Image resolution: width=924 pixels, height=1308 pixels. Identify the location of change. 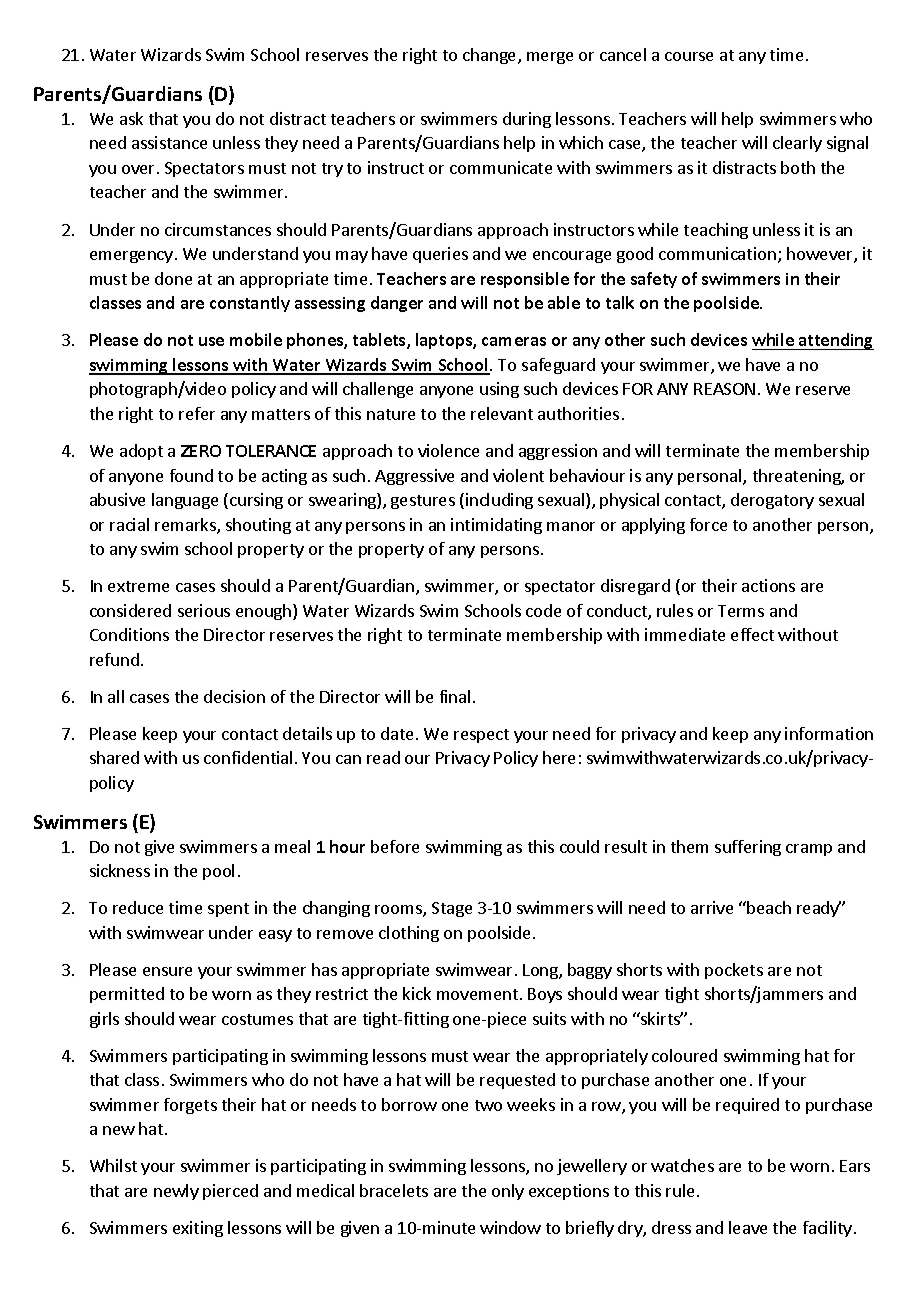
(491, 56).
